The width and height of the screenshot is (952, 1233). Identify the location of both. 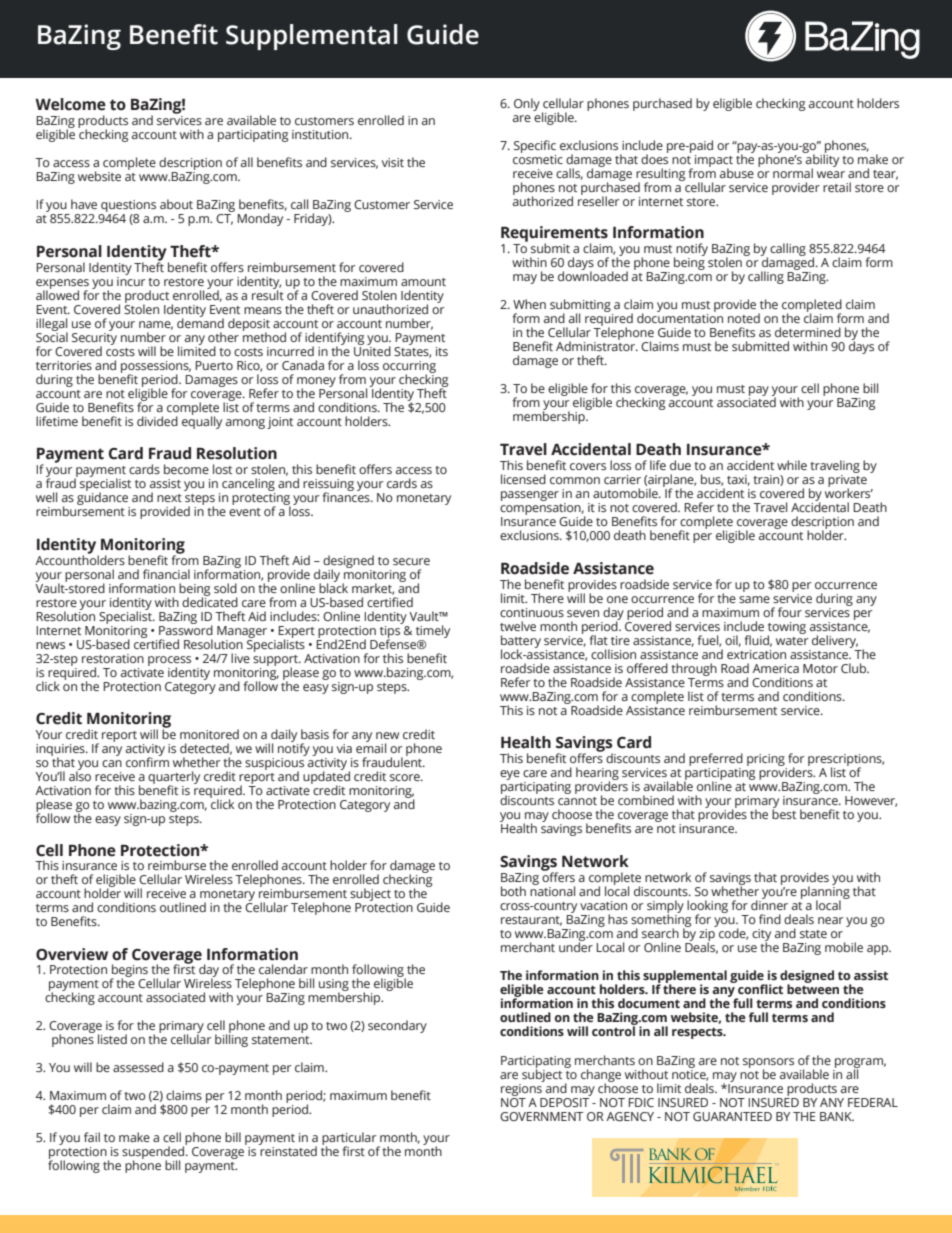
(513, 891).
